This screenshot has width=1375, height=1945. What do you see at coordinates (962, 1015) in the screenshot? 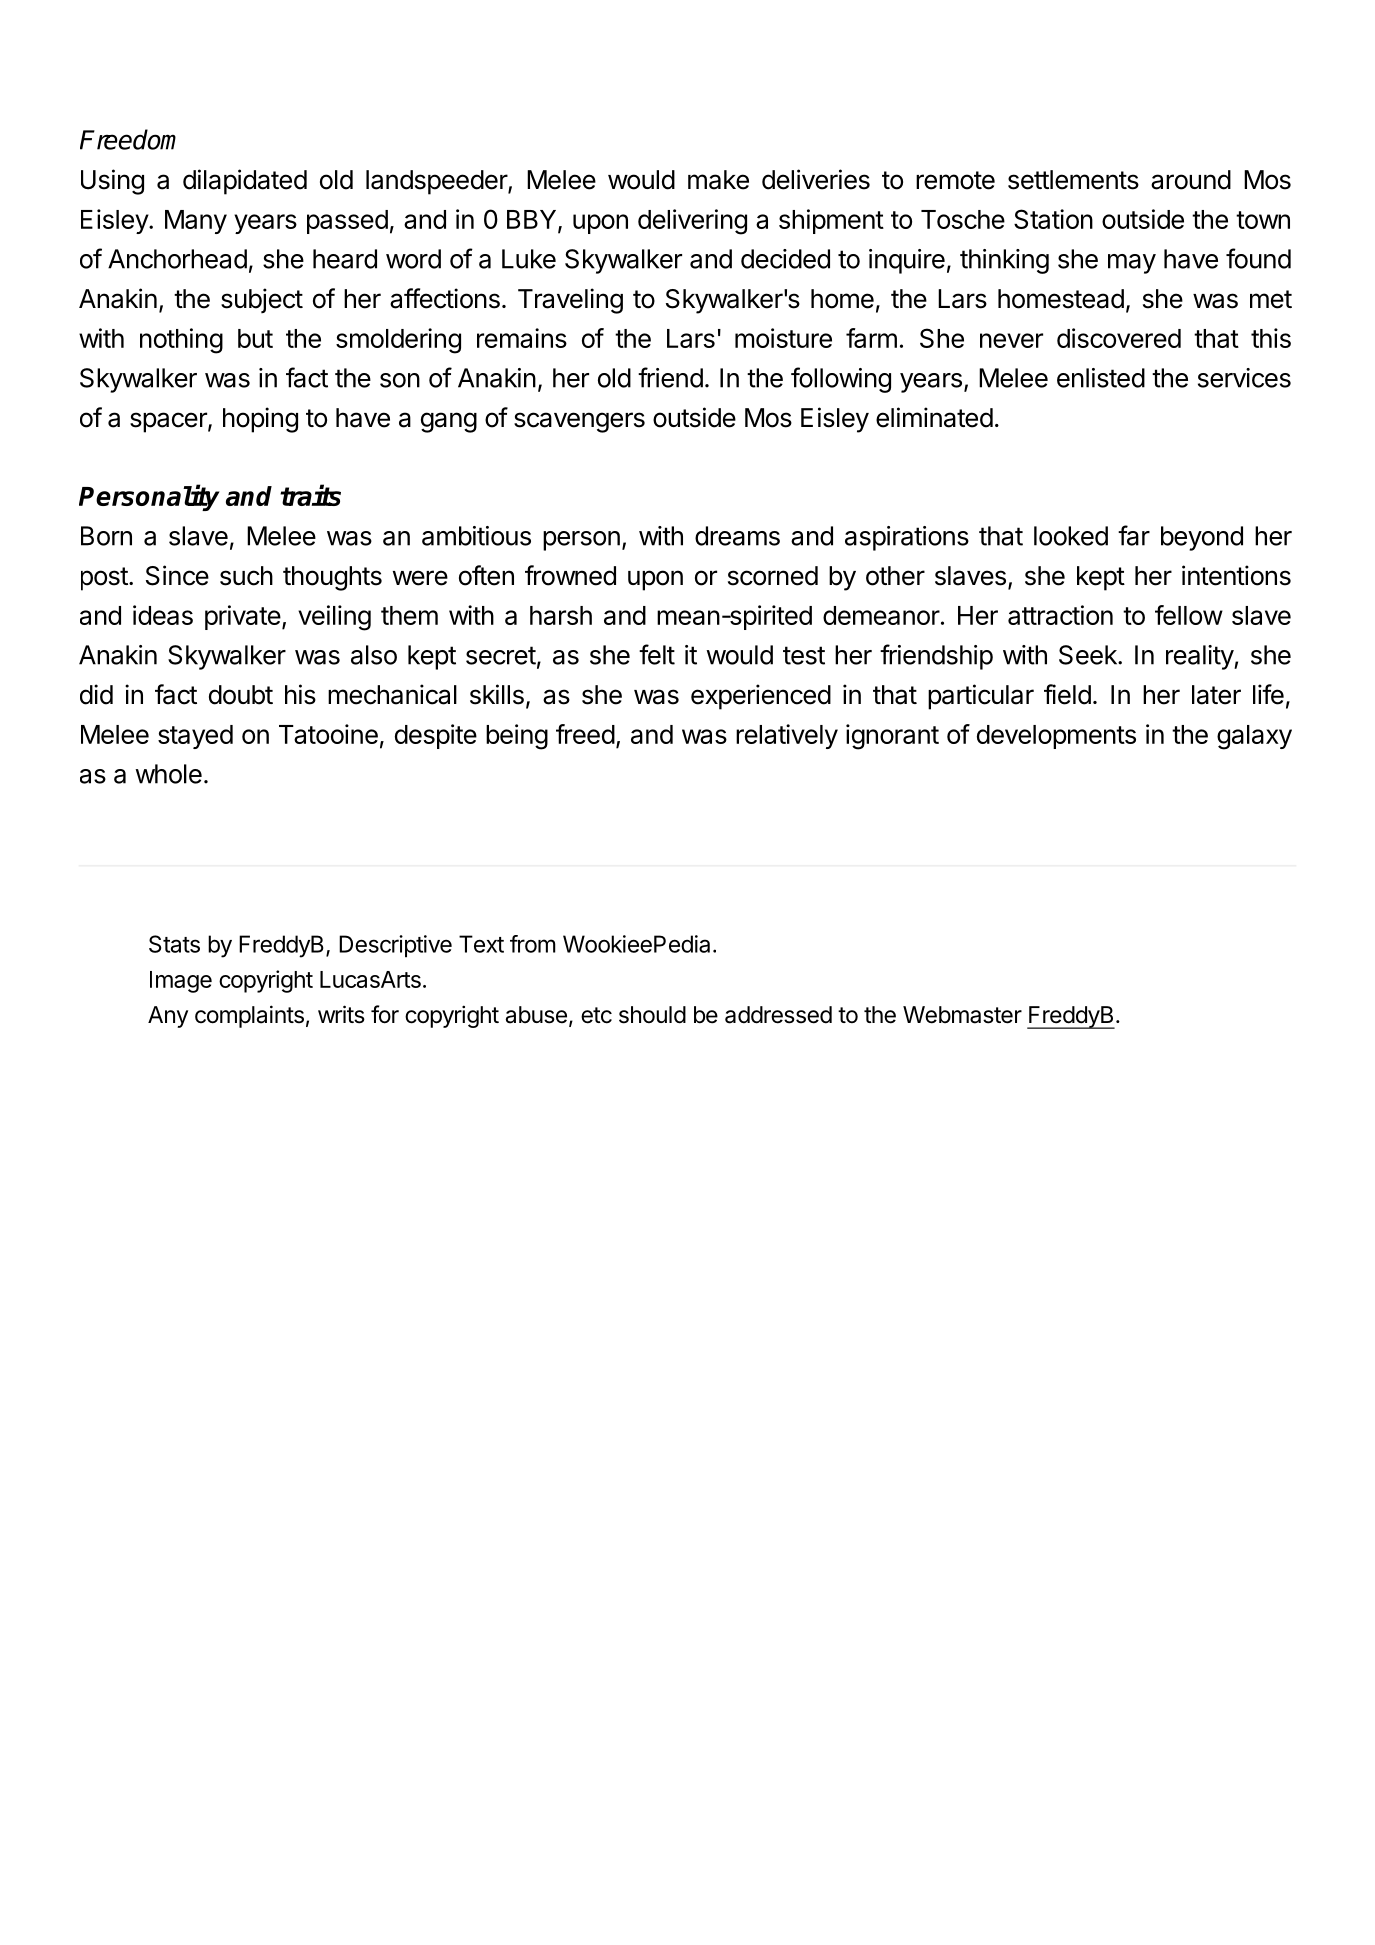
I see `Webmaster` at bounding box center [962, 1015].
